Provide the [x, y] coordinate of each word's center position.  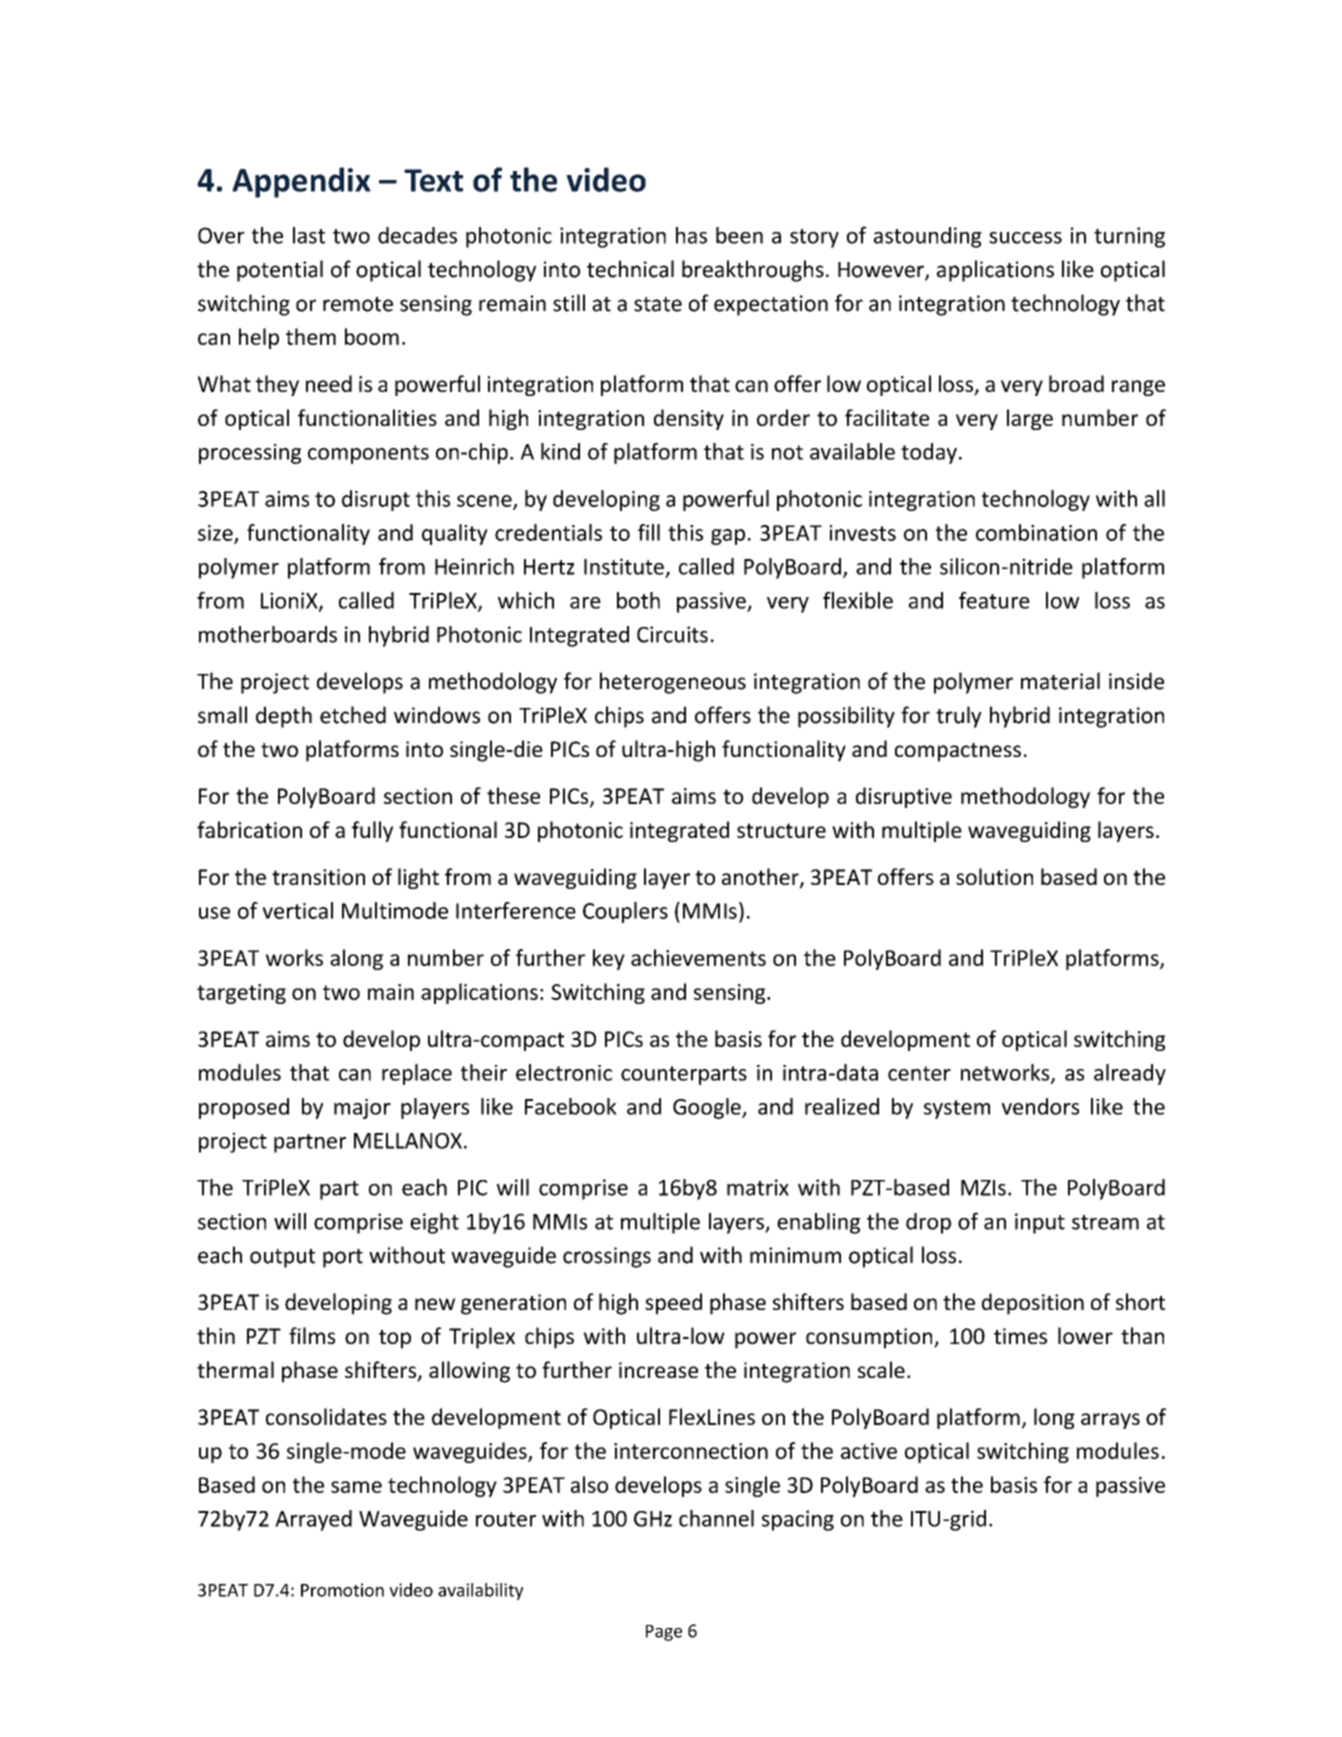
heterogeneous [673, 683]
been [739, 235]
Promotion [342, 1590]
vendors [1040, 1106]
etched [353, 715]
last [309, 235]
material [1060, 681]
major [362, 1109]
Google [708, 1108]
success [1025, 238]
